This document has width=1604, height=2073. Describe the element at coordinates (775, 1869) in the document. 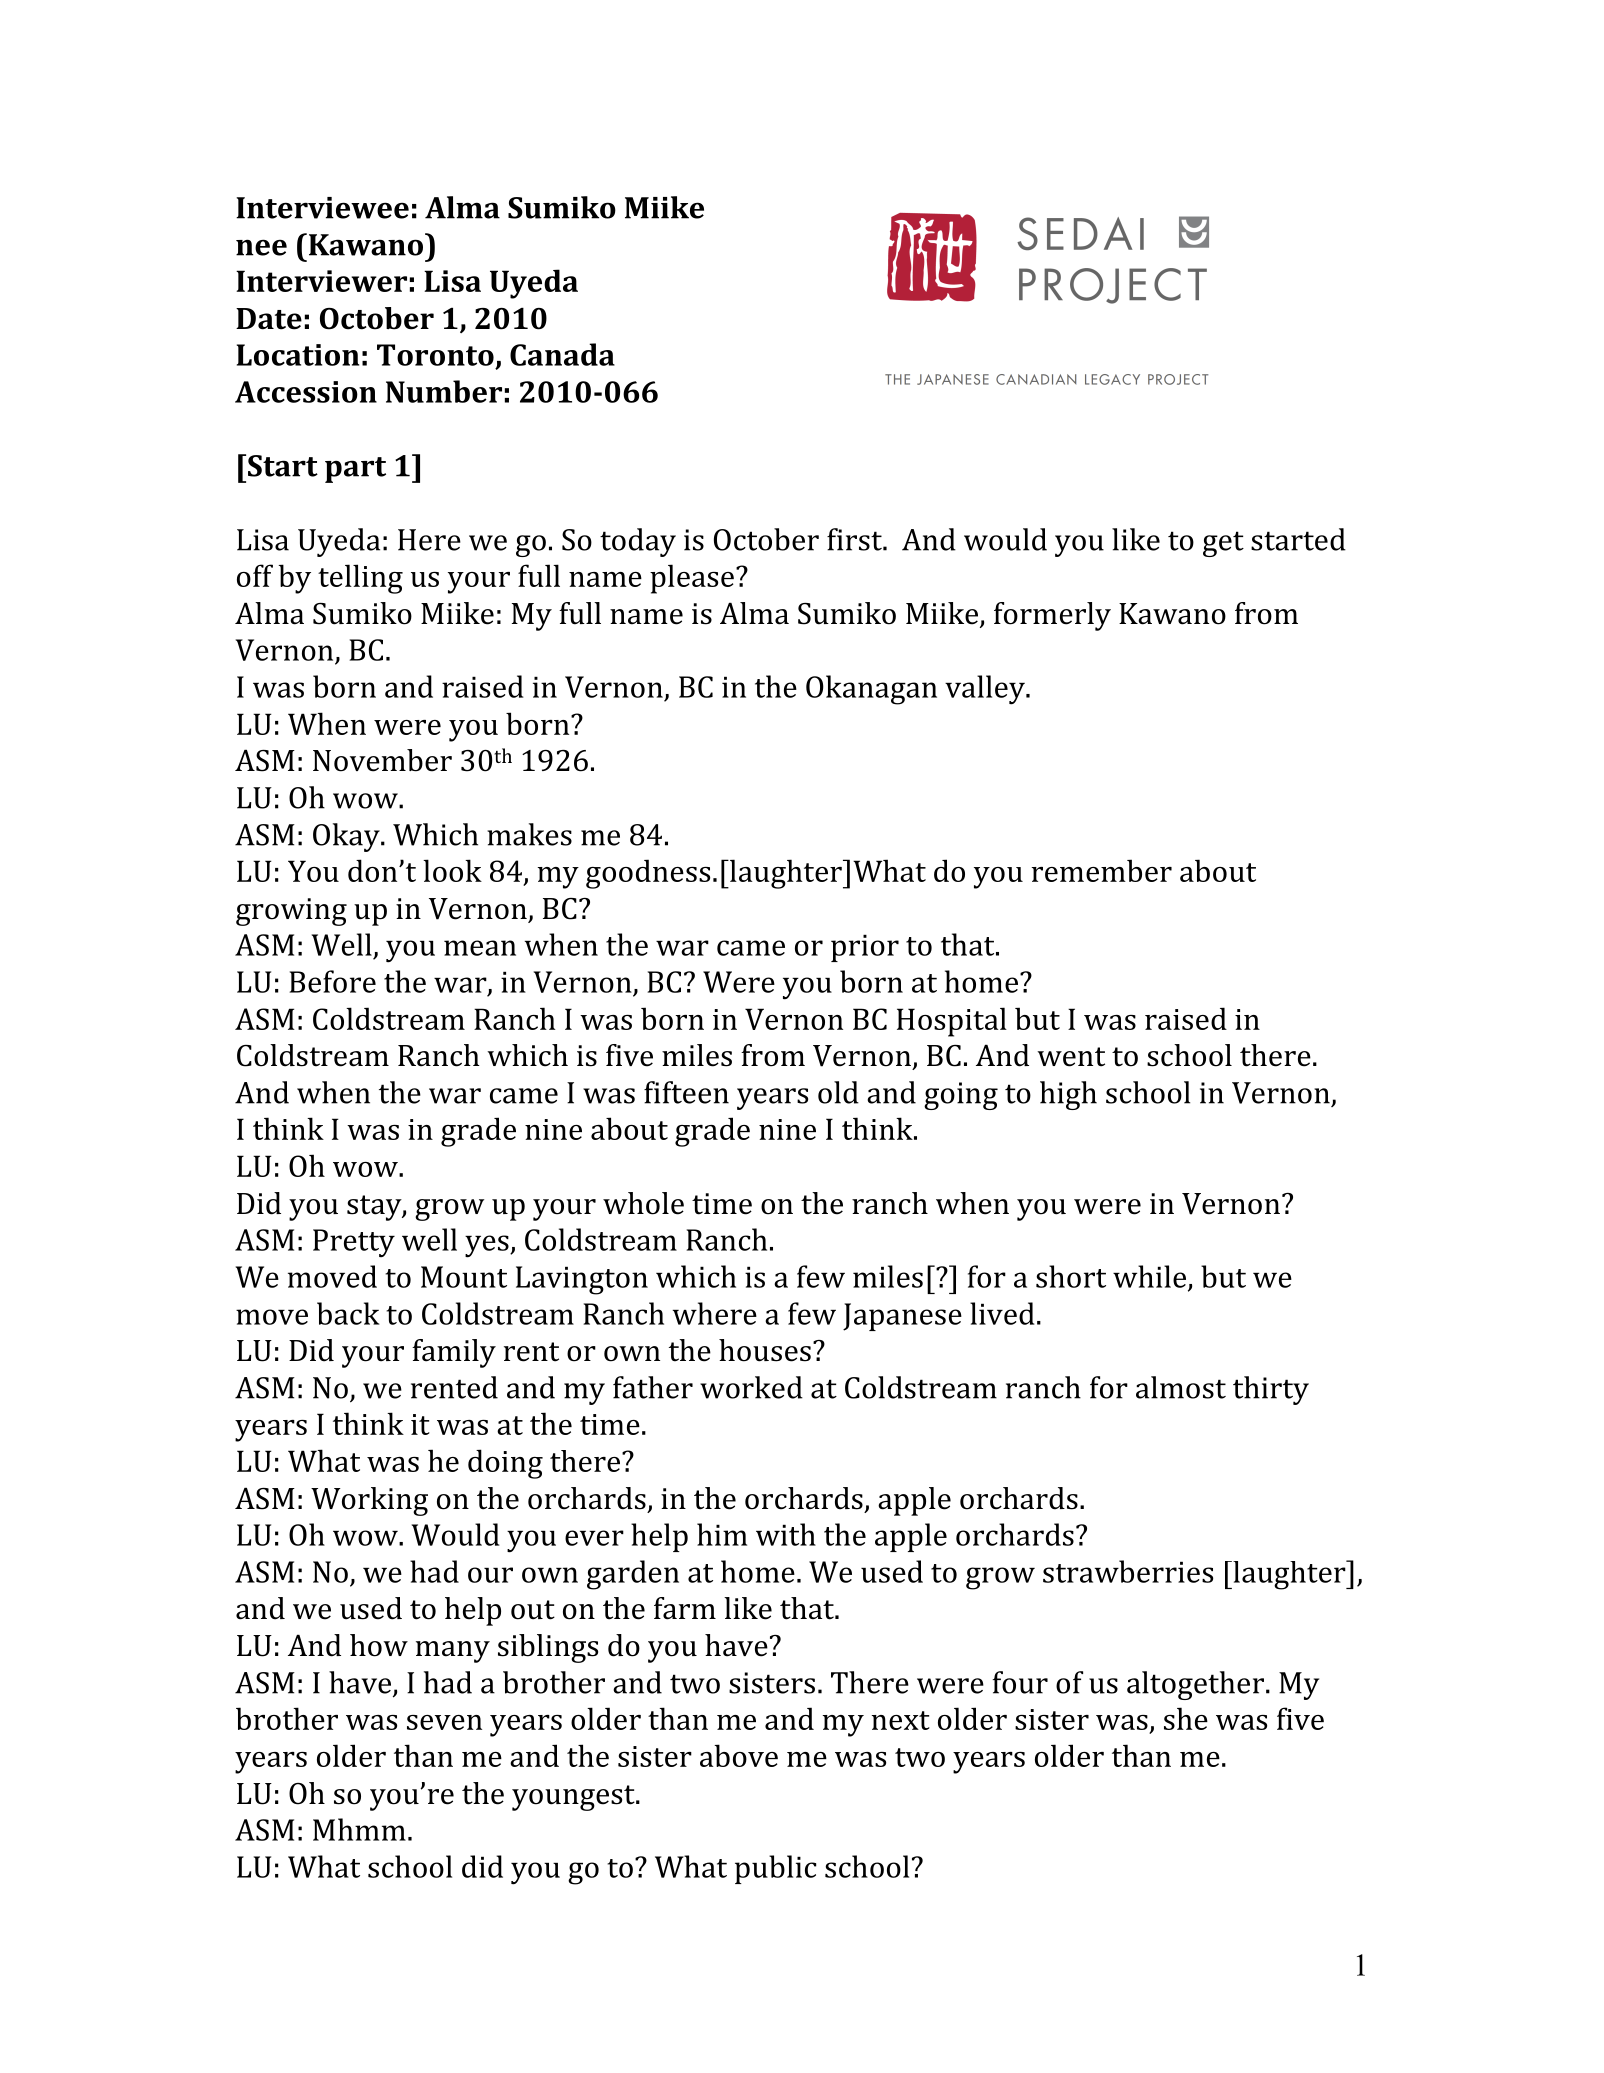

I see `public` at that location.
